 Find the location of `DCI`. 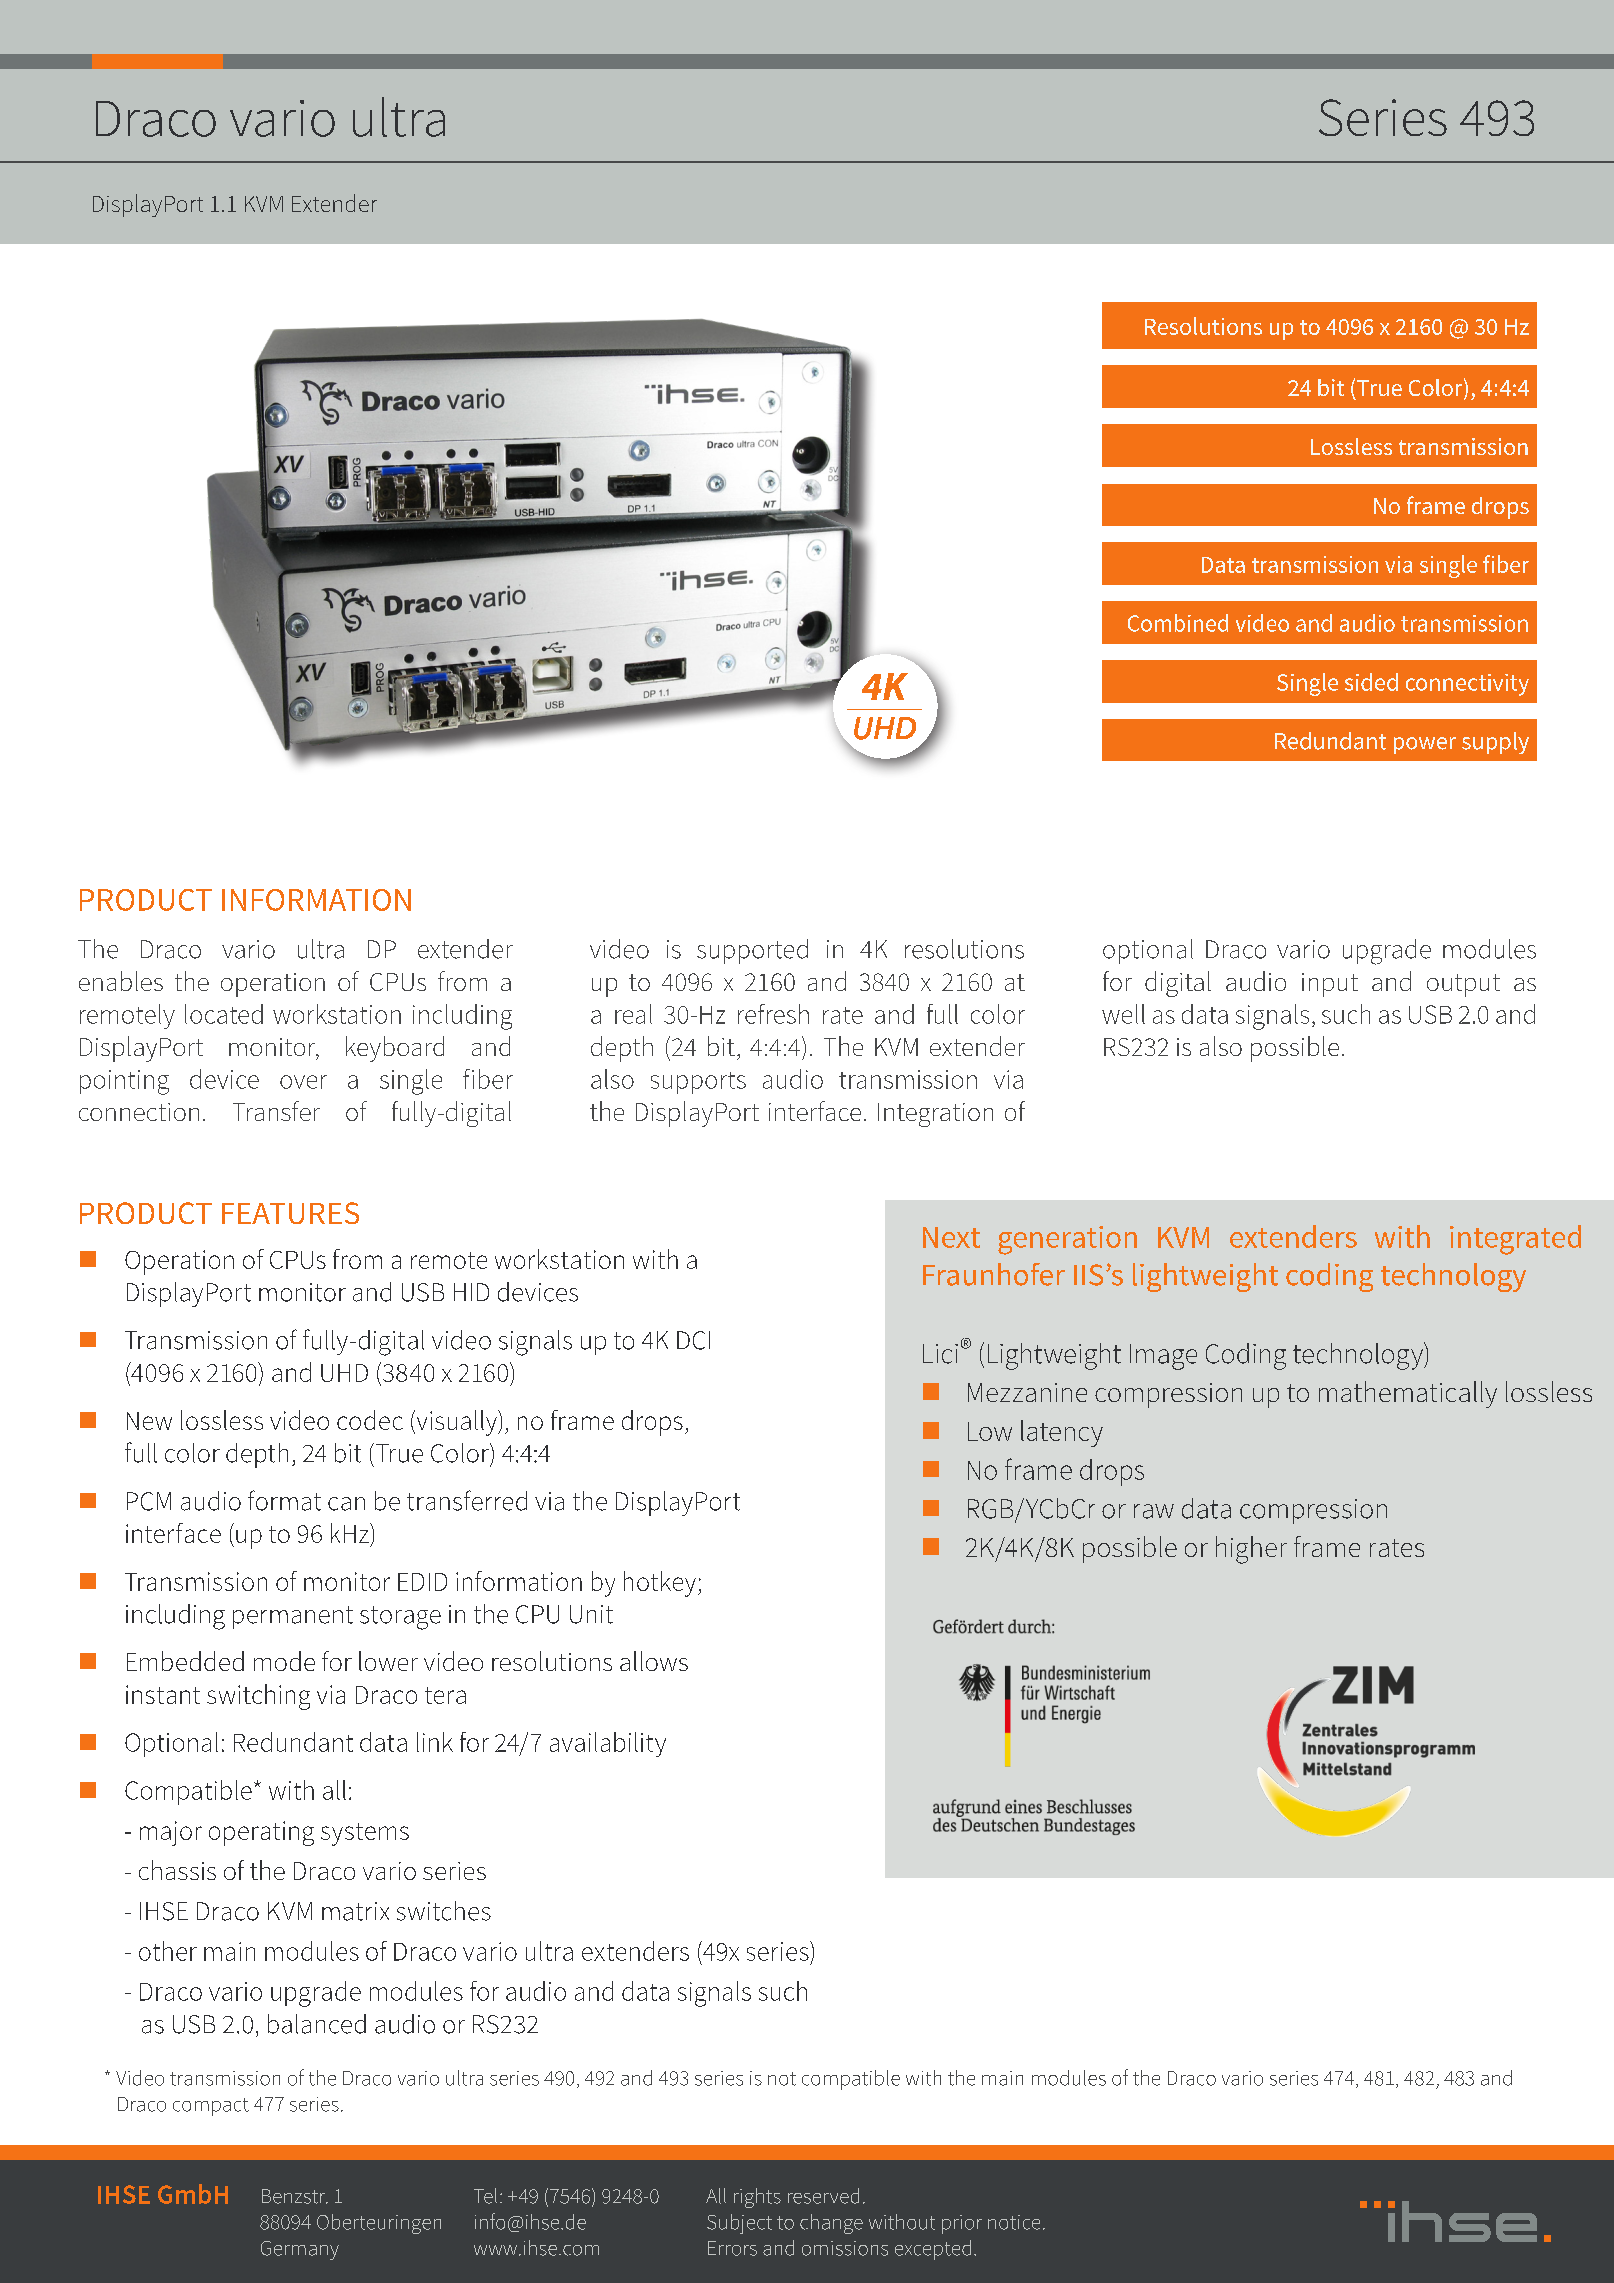

DCI is located at coordinates (693, 1340).
